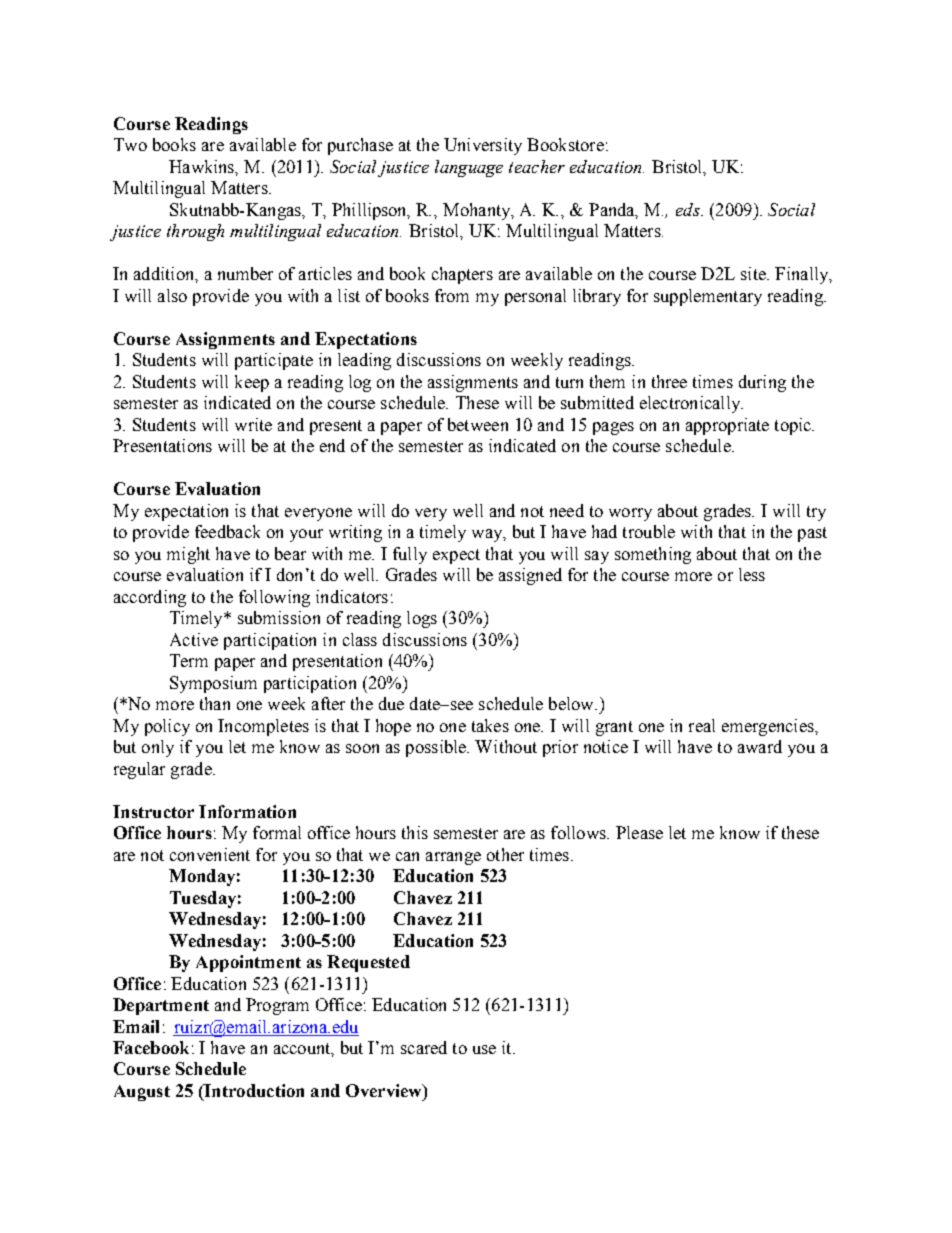 This screenshot has height=1233, width=952. I want to click on Active, so click(194, 639).
